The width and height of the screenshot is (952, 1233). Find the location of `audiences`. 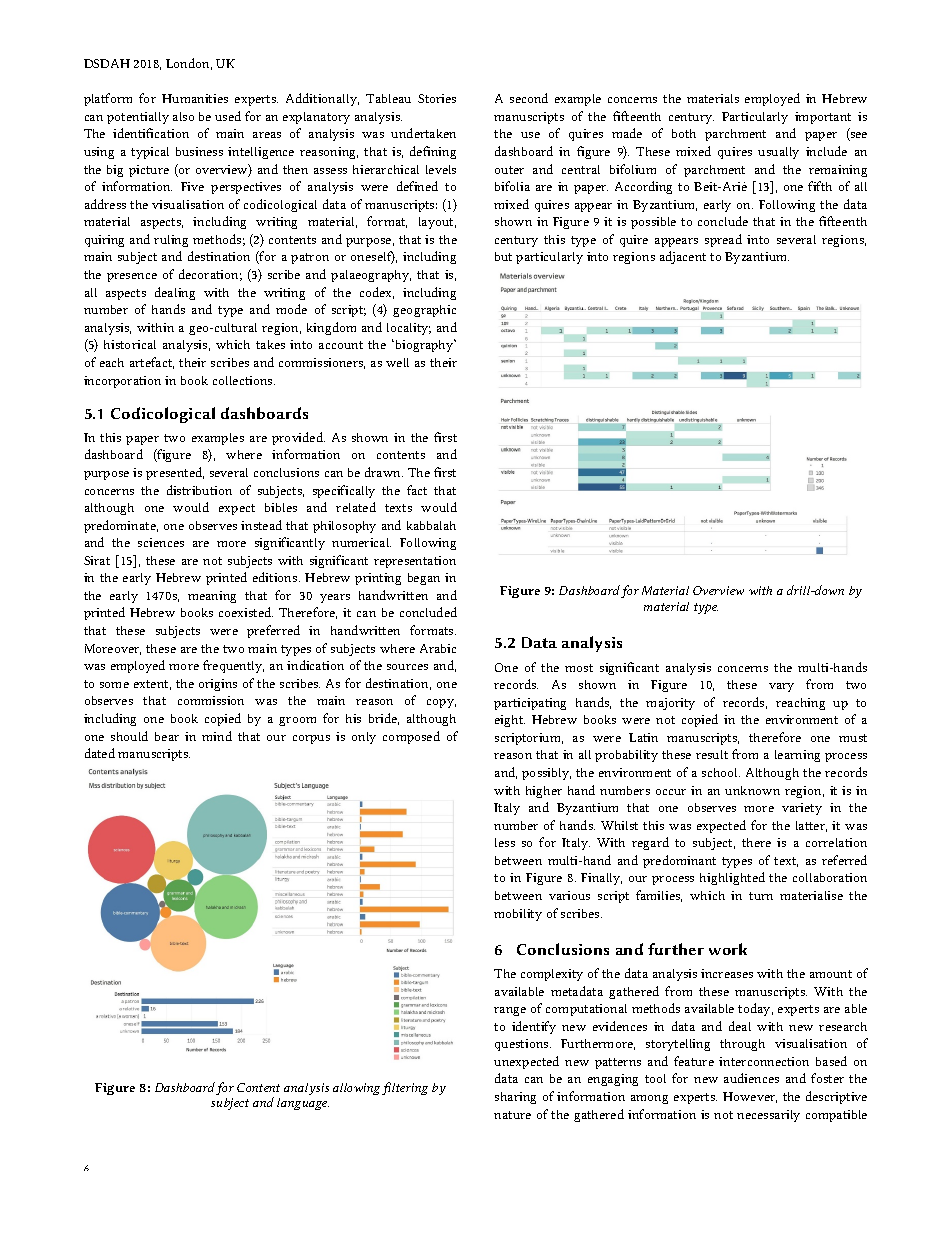

audiences is located at coordinates (751, 1078).
